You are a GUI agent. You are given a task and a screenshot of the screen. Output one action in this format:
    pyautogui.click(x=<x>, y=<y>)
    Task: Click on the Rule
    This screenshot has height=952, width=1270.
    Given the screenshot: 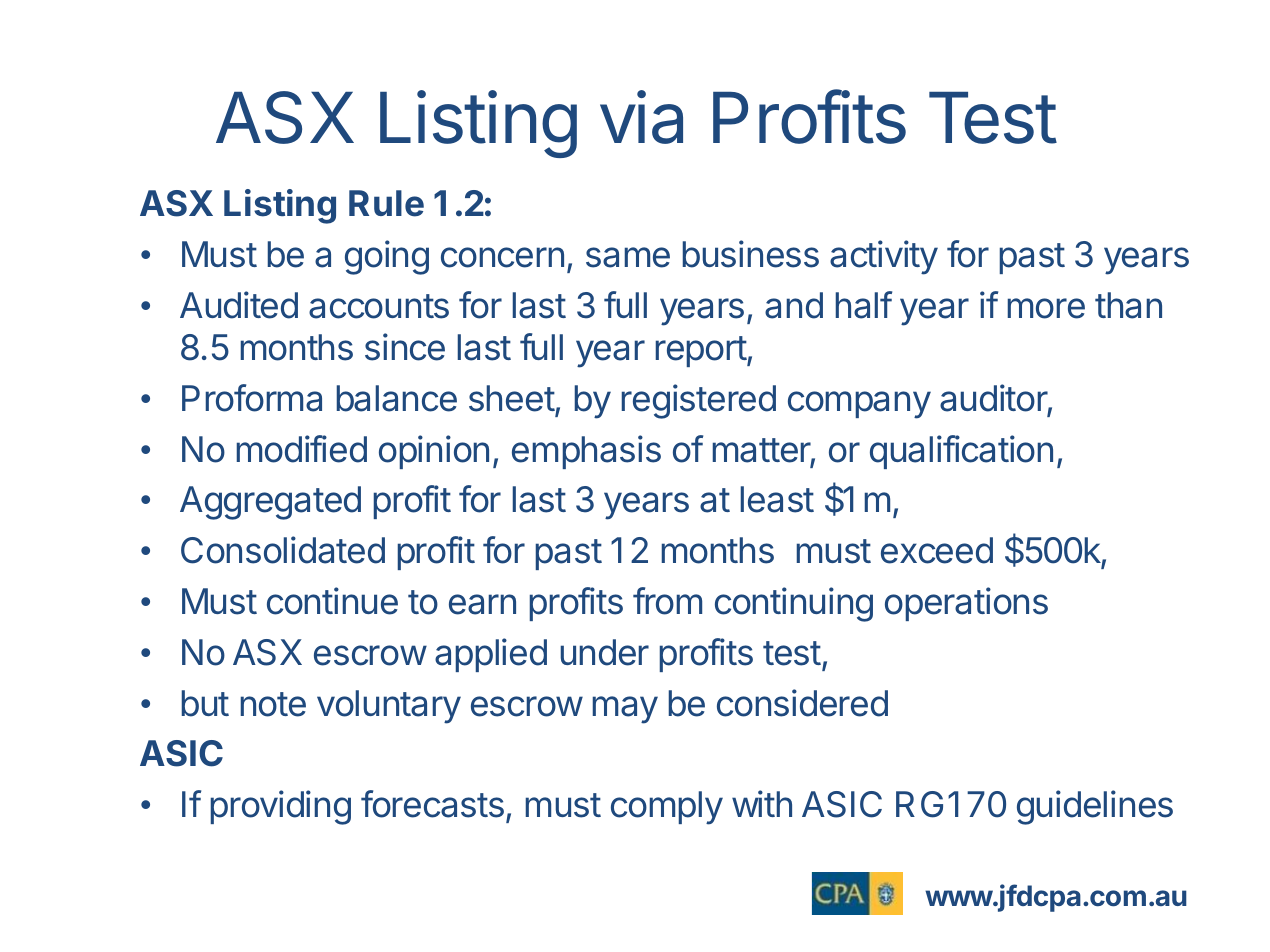 What is the action you would take?
    pyautogui.click(x=386, y=203)
